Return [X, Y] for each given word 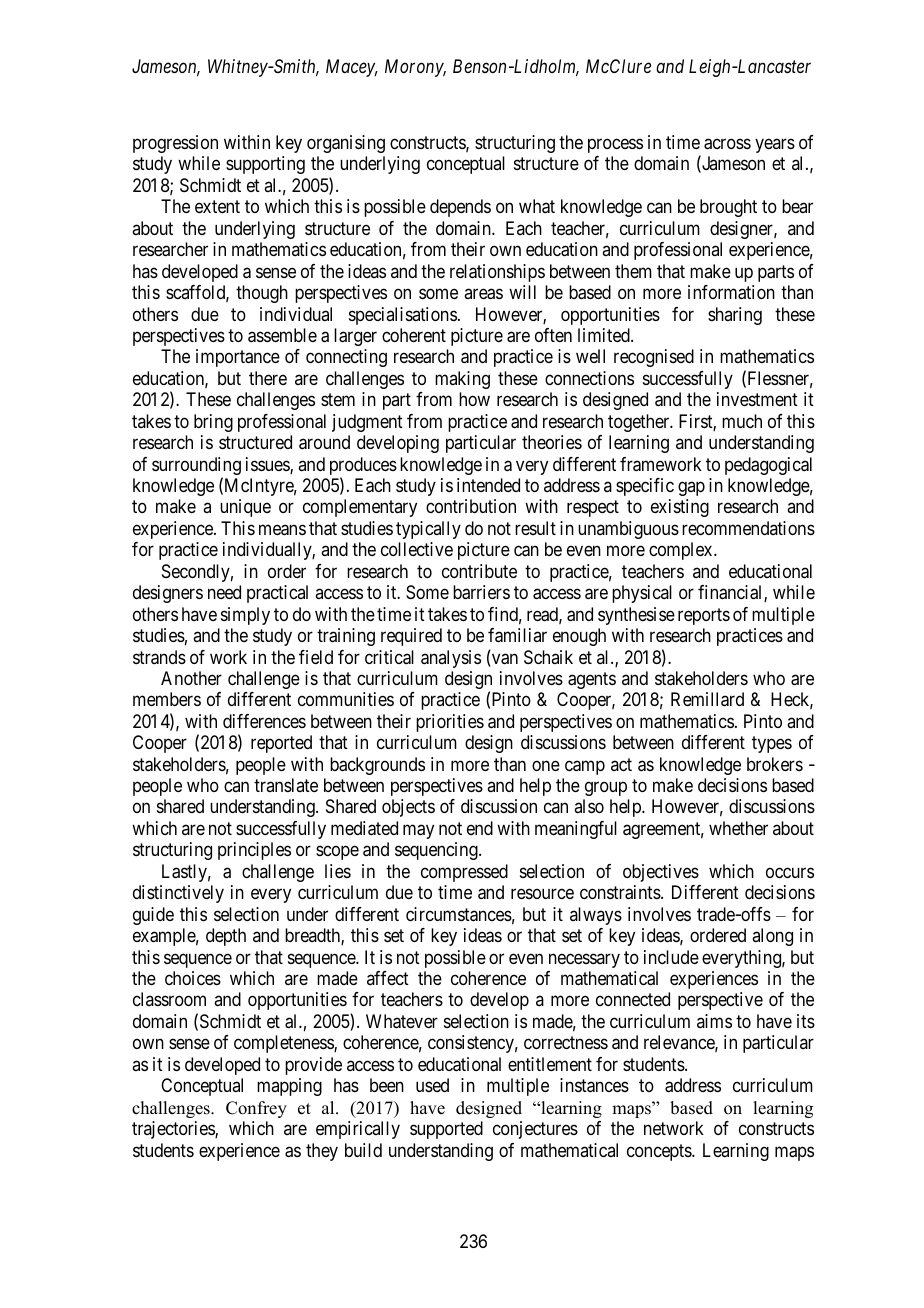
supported [446, 1130]
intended [488, 485]
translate [286, 785]
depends [460, 208]
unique [245, 508]
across [727, 144]
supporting [265, 165]
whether [738, 828]
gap [691, 489]
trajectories [174, 1130]
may [418, 831]
